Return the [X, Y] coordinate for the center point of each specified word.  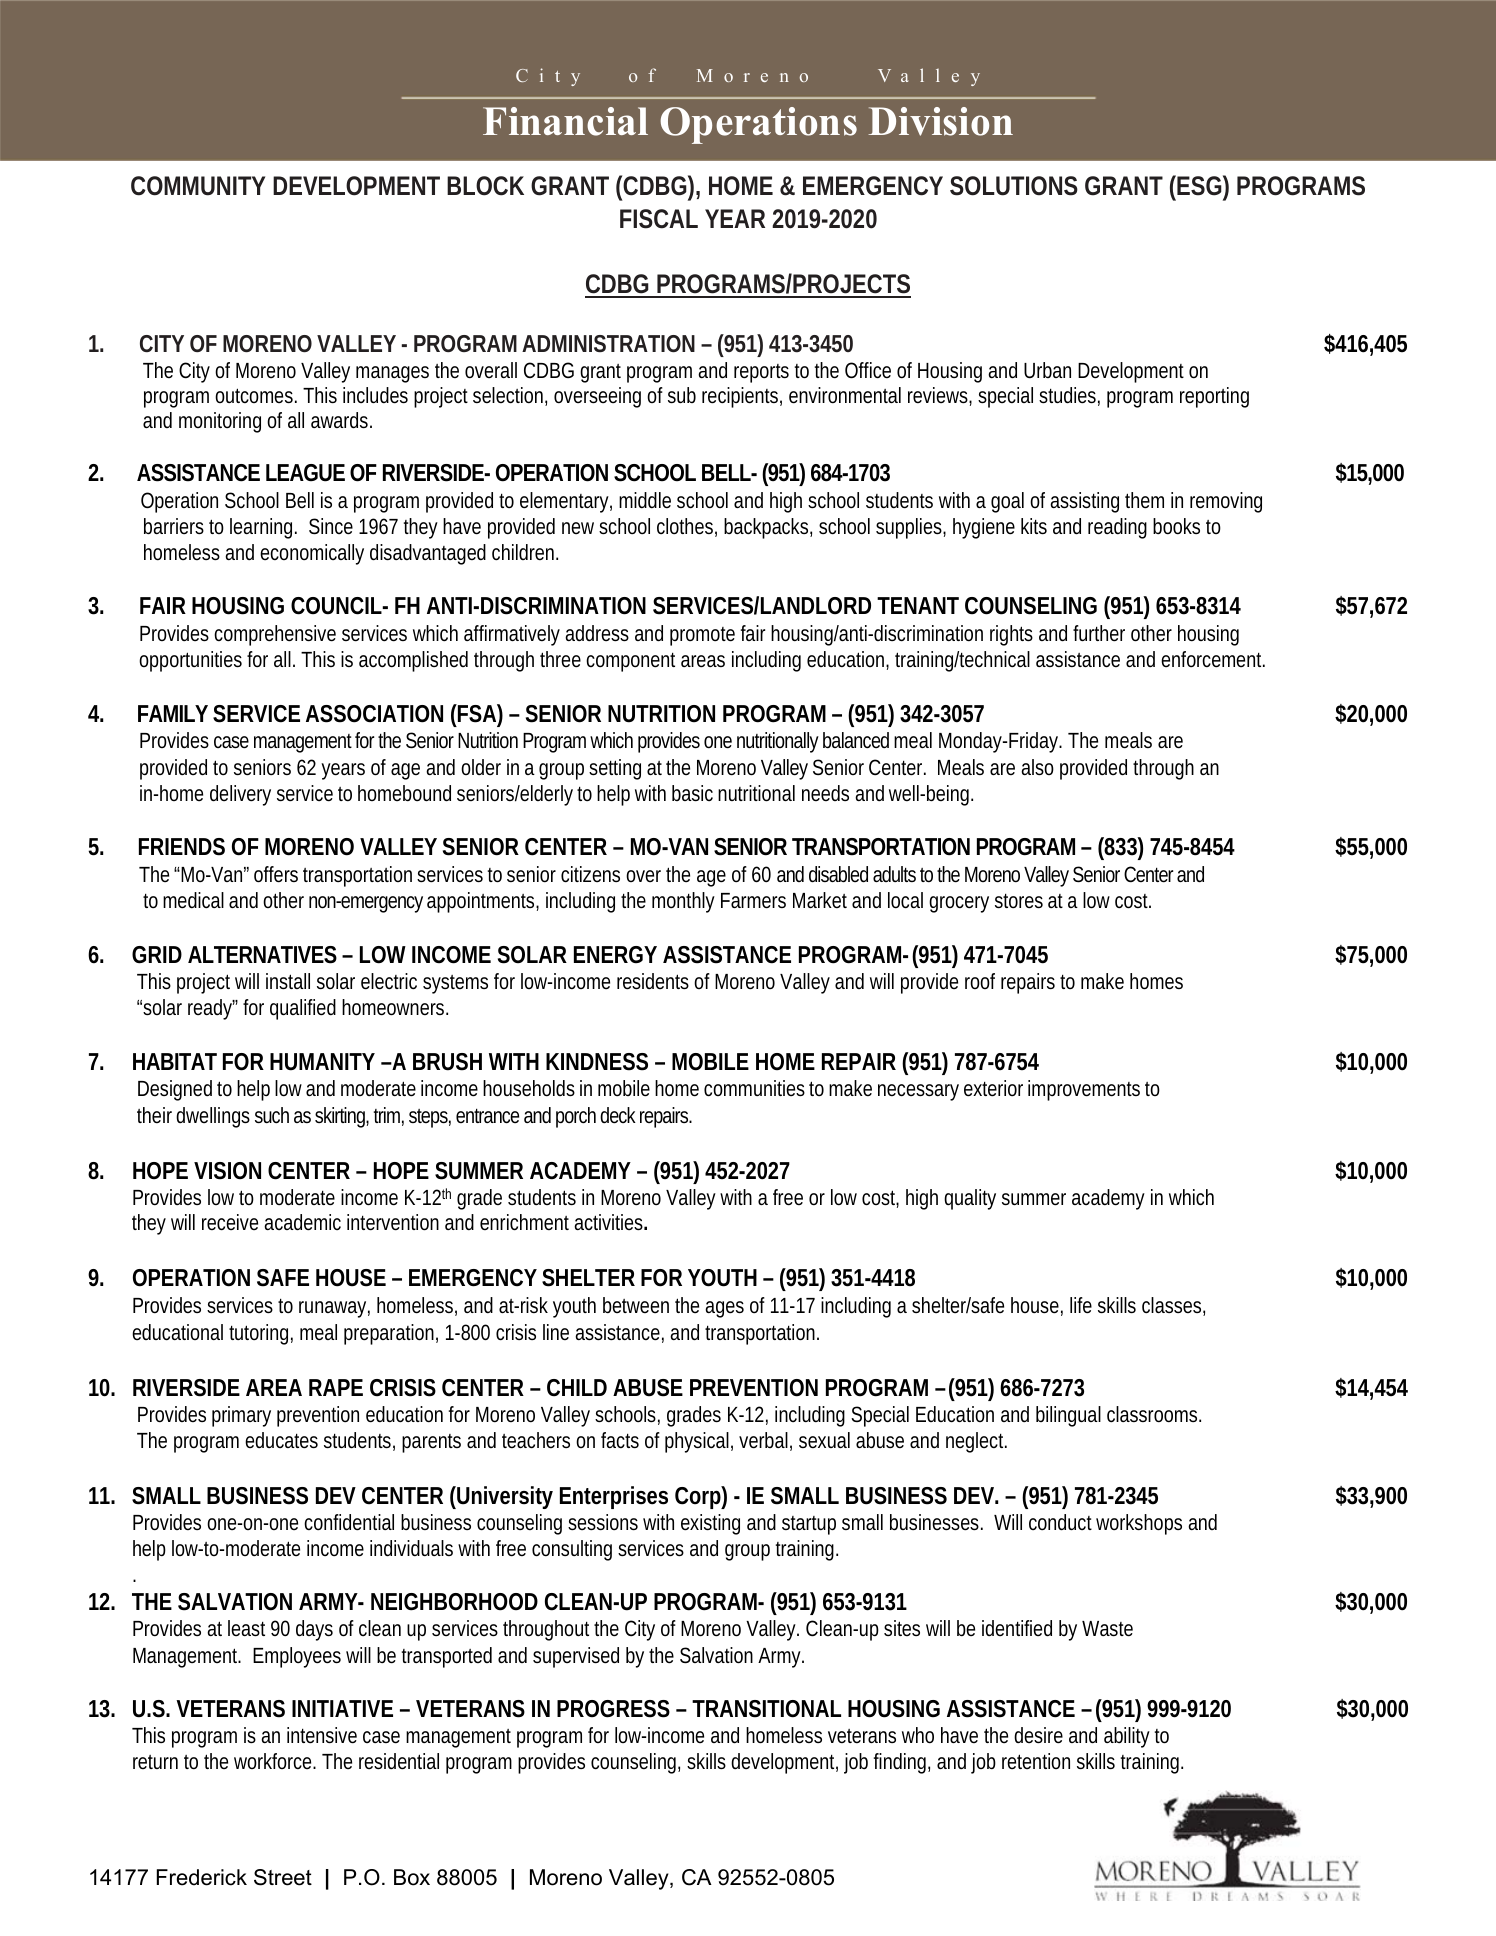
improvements [1084, 1090]
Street [283, 1877]
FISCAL [659, 219]
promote [702, 636]
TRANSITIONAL [766, 1709]
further [1099, 633]
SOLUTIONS [1014, 186]
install [288, 981]
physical [697, 1442]
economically [312, 554]
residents [653, 981]
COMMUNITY [198, 186]
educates [281, 1440]
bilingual [1068, 1416]
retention [1036, 1761]
